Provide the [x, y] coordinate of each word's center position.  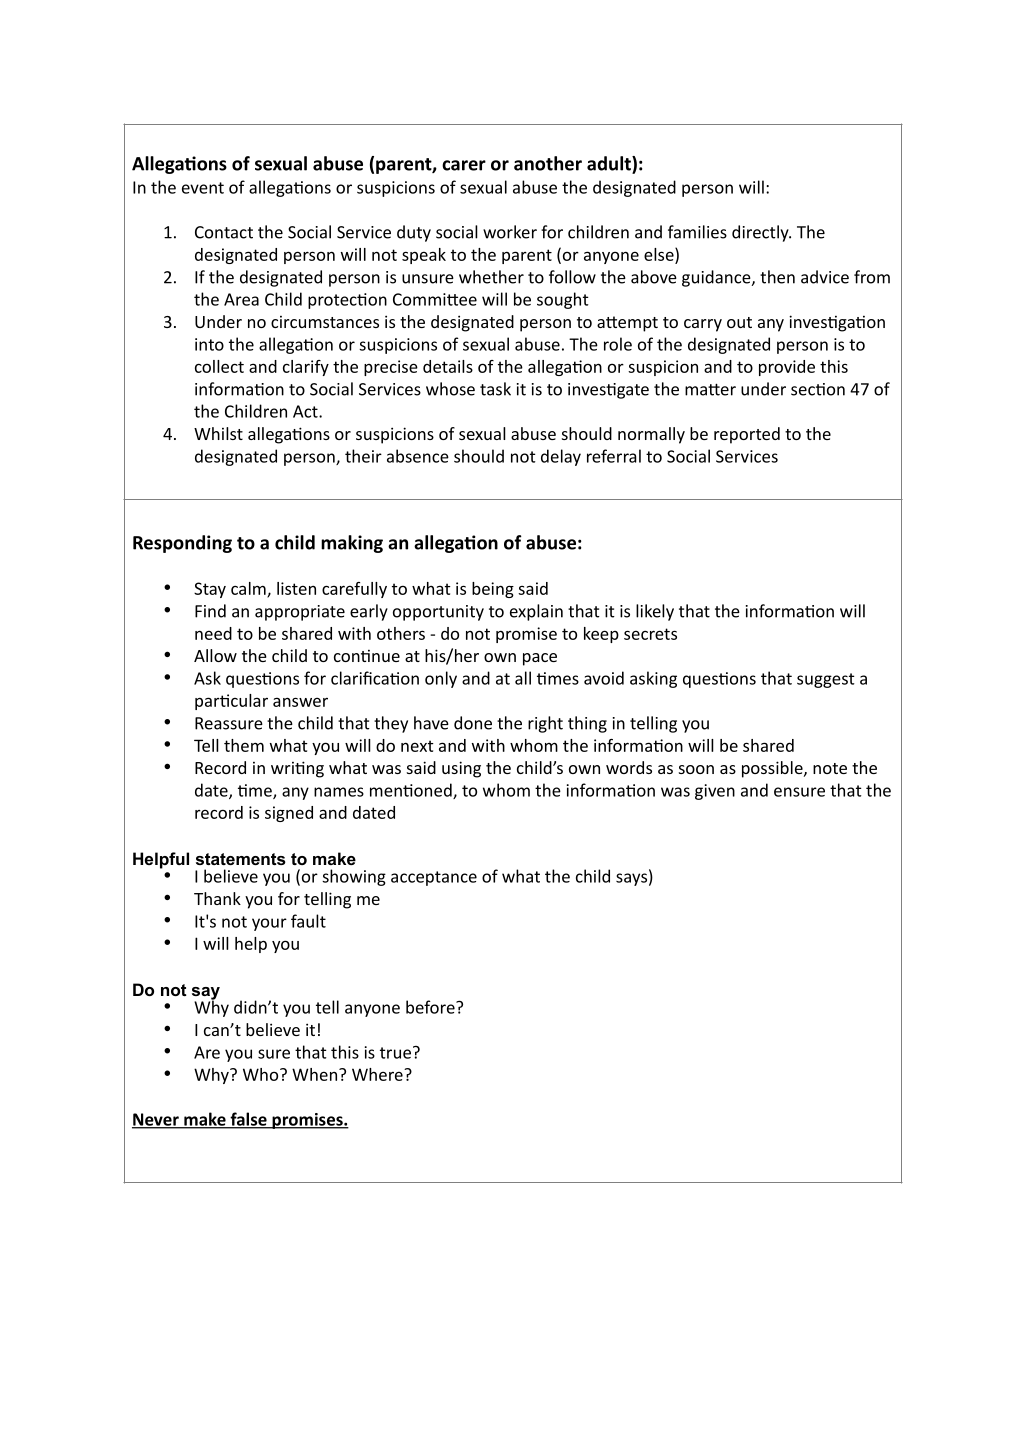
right [545, 724]
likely [655, 612]
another [548, 163]
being [493, 590]
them [244, 745]
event [203, 188]
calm [249, 589]
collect [219, 366]
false [248, 1120]
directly [761, 233]
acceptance [434, 878]
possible [773, 769]
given [715, 792]
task [495, 389]
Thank [217, 898]
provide [787, 368]
